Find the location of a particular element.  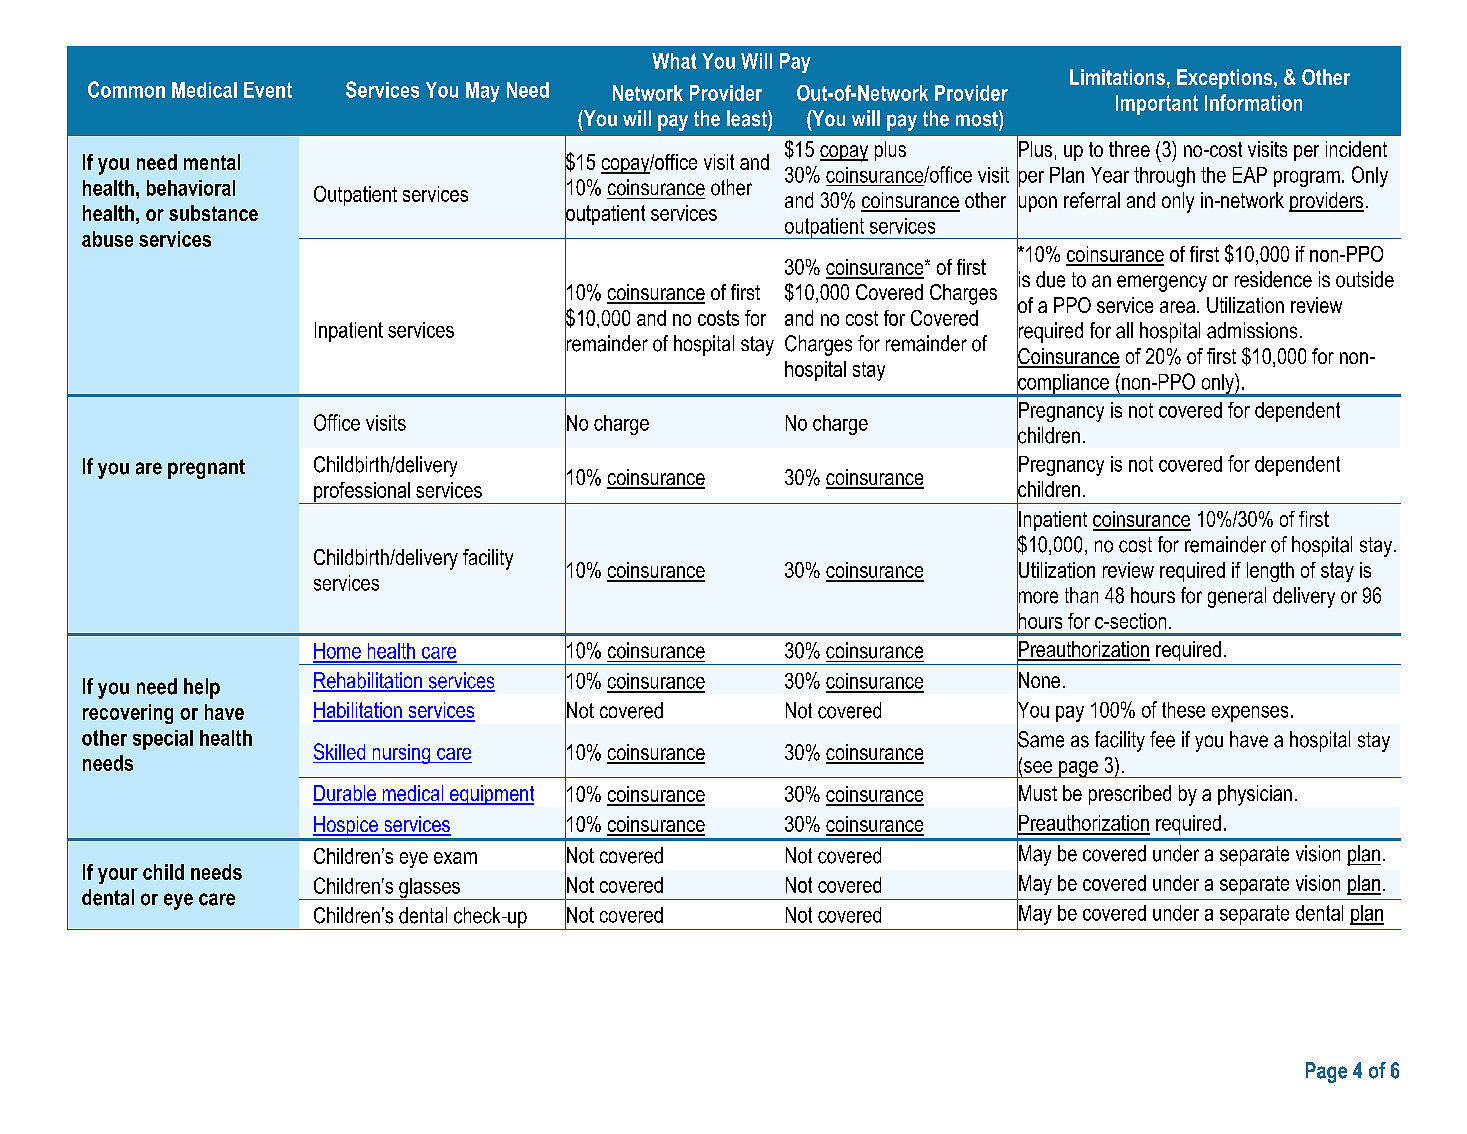

What is located at coordinates (674, 61).
